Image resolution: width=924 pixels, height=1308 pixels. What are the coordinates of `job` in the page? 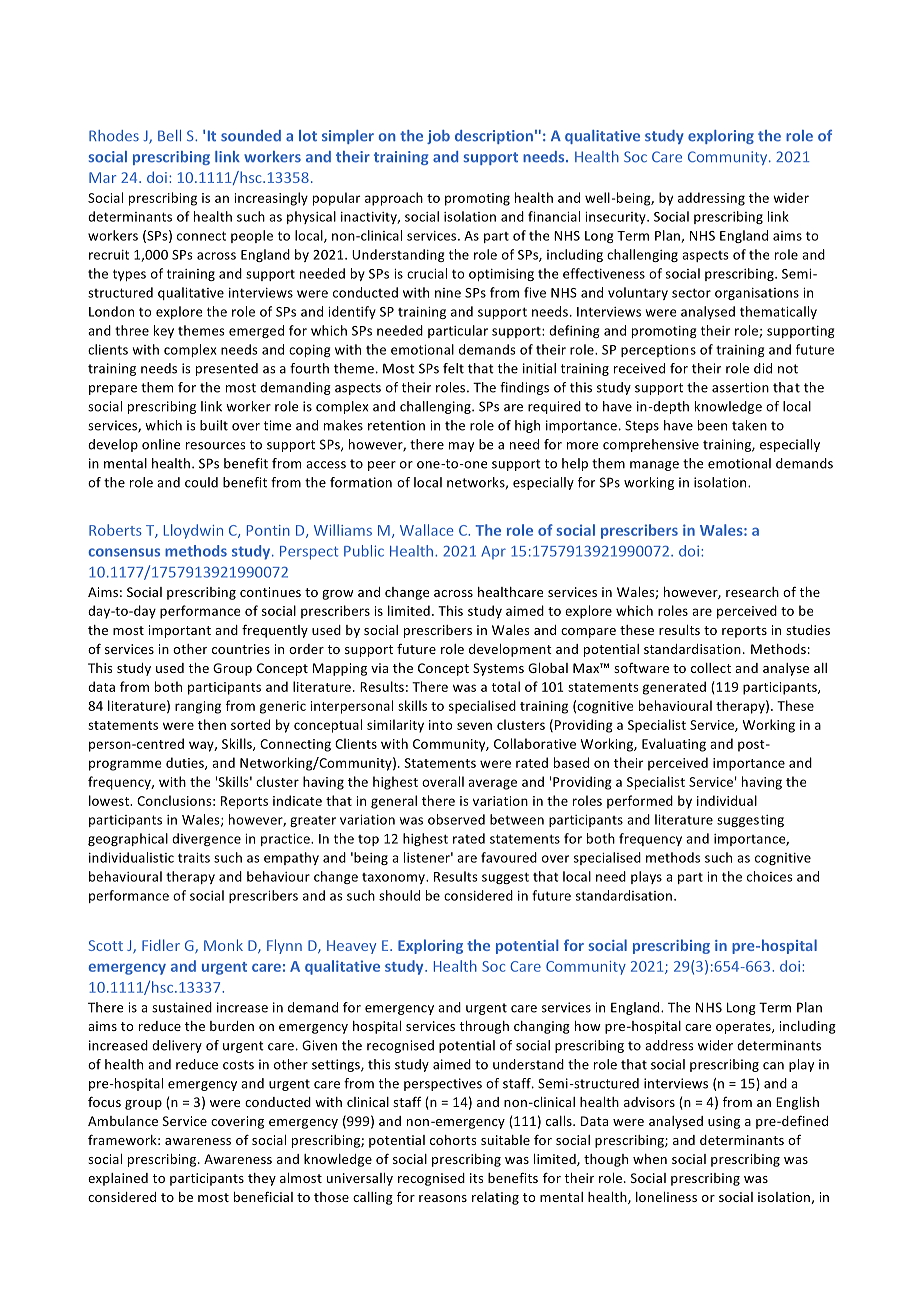 It's located at (438, 137).
